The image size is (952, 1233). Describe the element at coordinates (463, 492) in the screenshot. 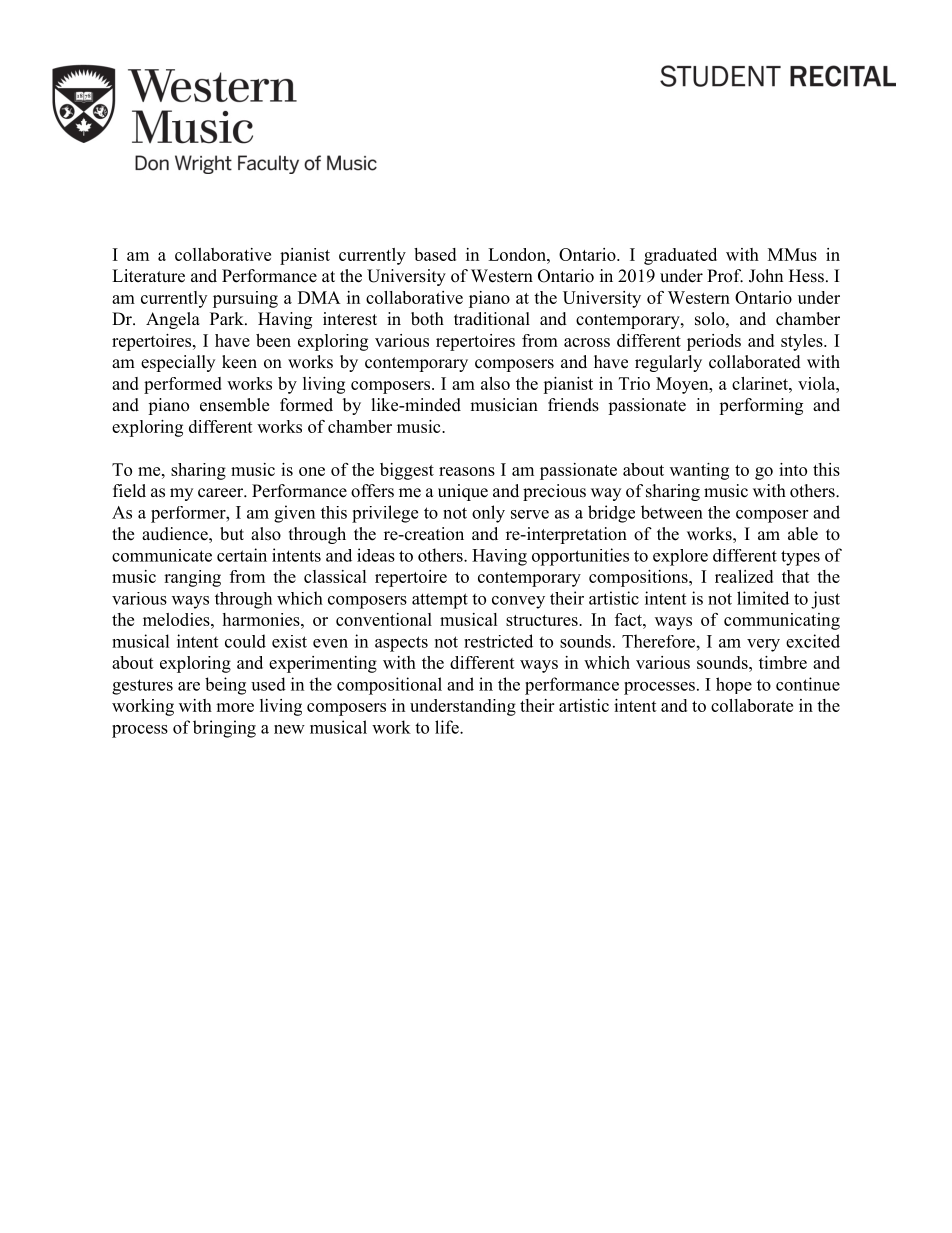

I see `unique` at that location.
